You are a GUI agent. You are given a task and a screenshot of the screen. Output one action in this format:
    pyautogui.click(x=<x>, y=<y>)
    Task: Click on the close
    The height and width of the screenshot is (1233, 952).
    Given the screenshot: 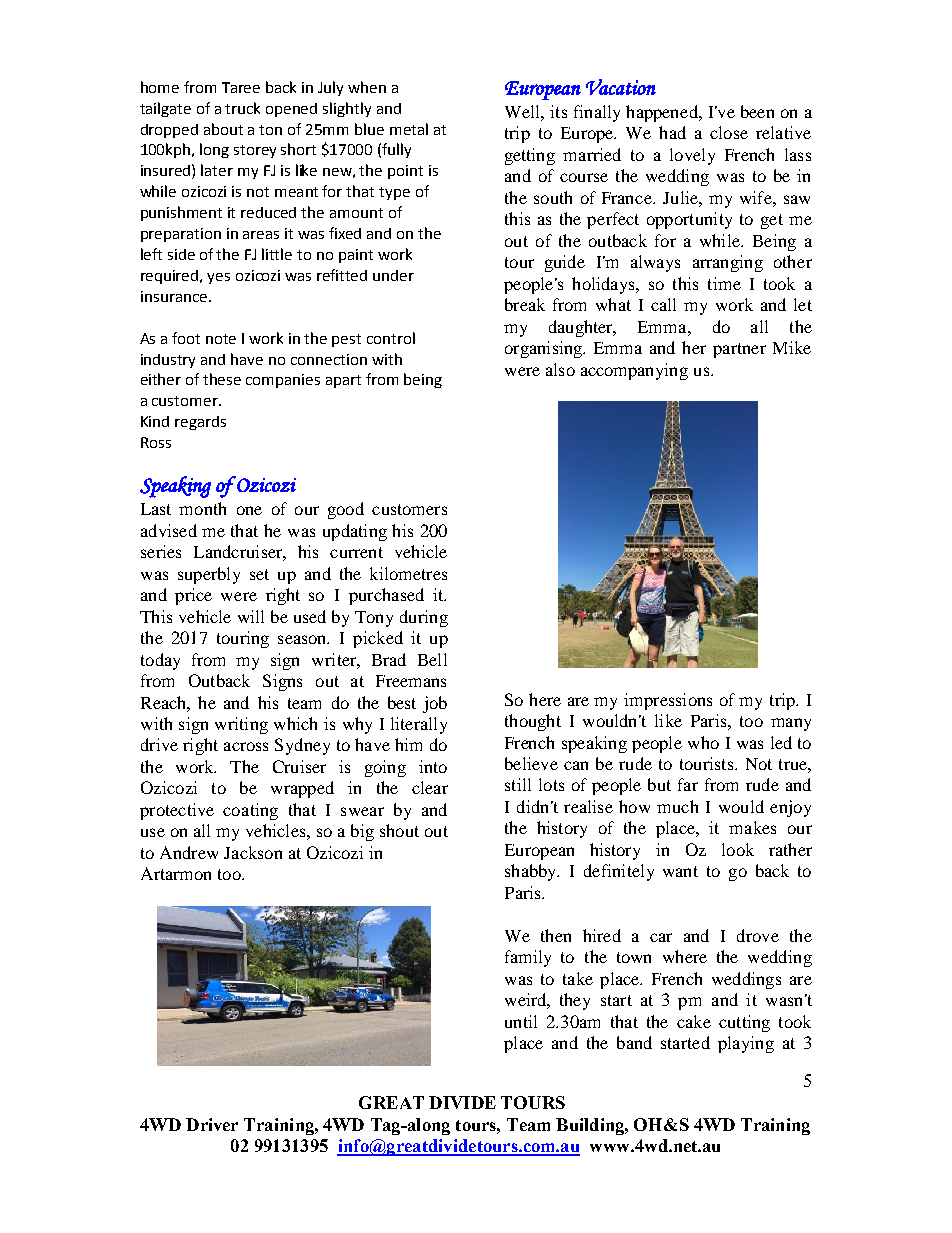 What is the action you would take?
    pyautogui.click(x=729, y=132)
